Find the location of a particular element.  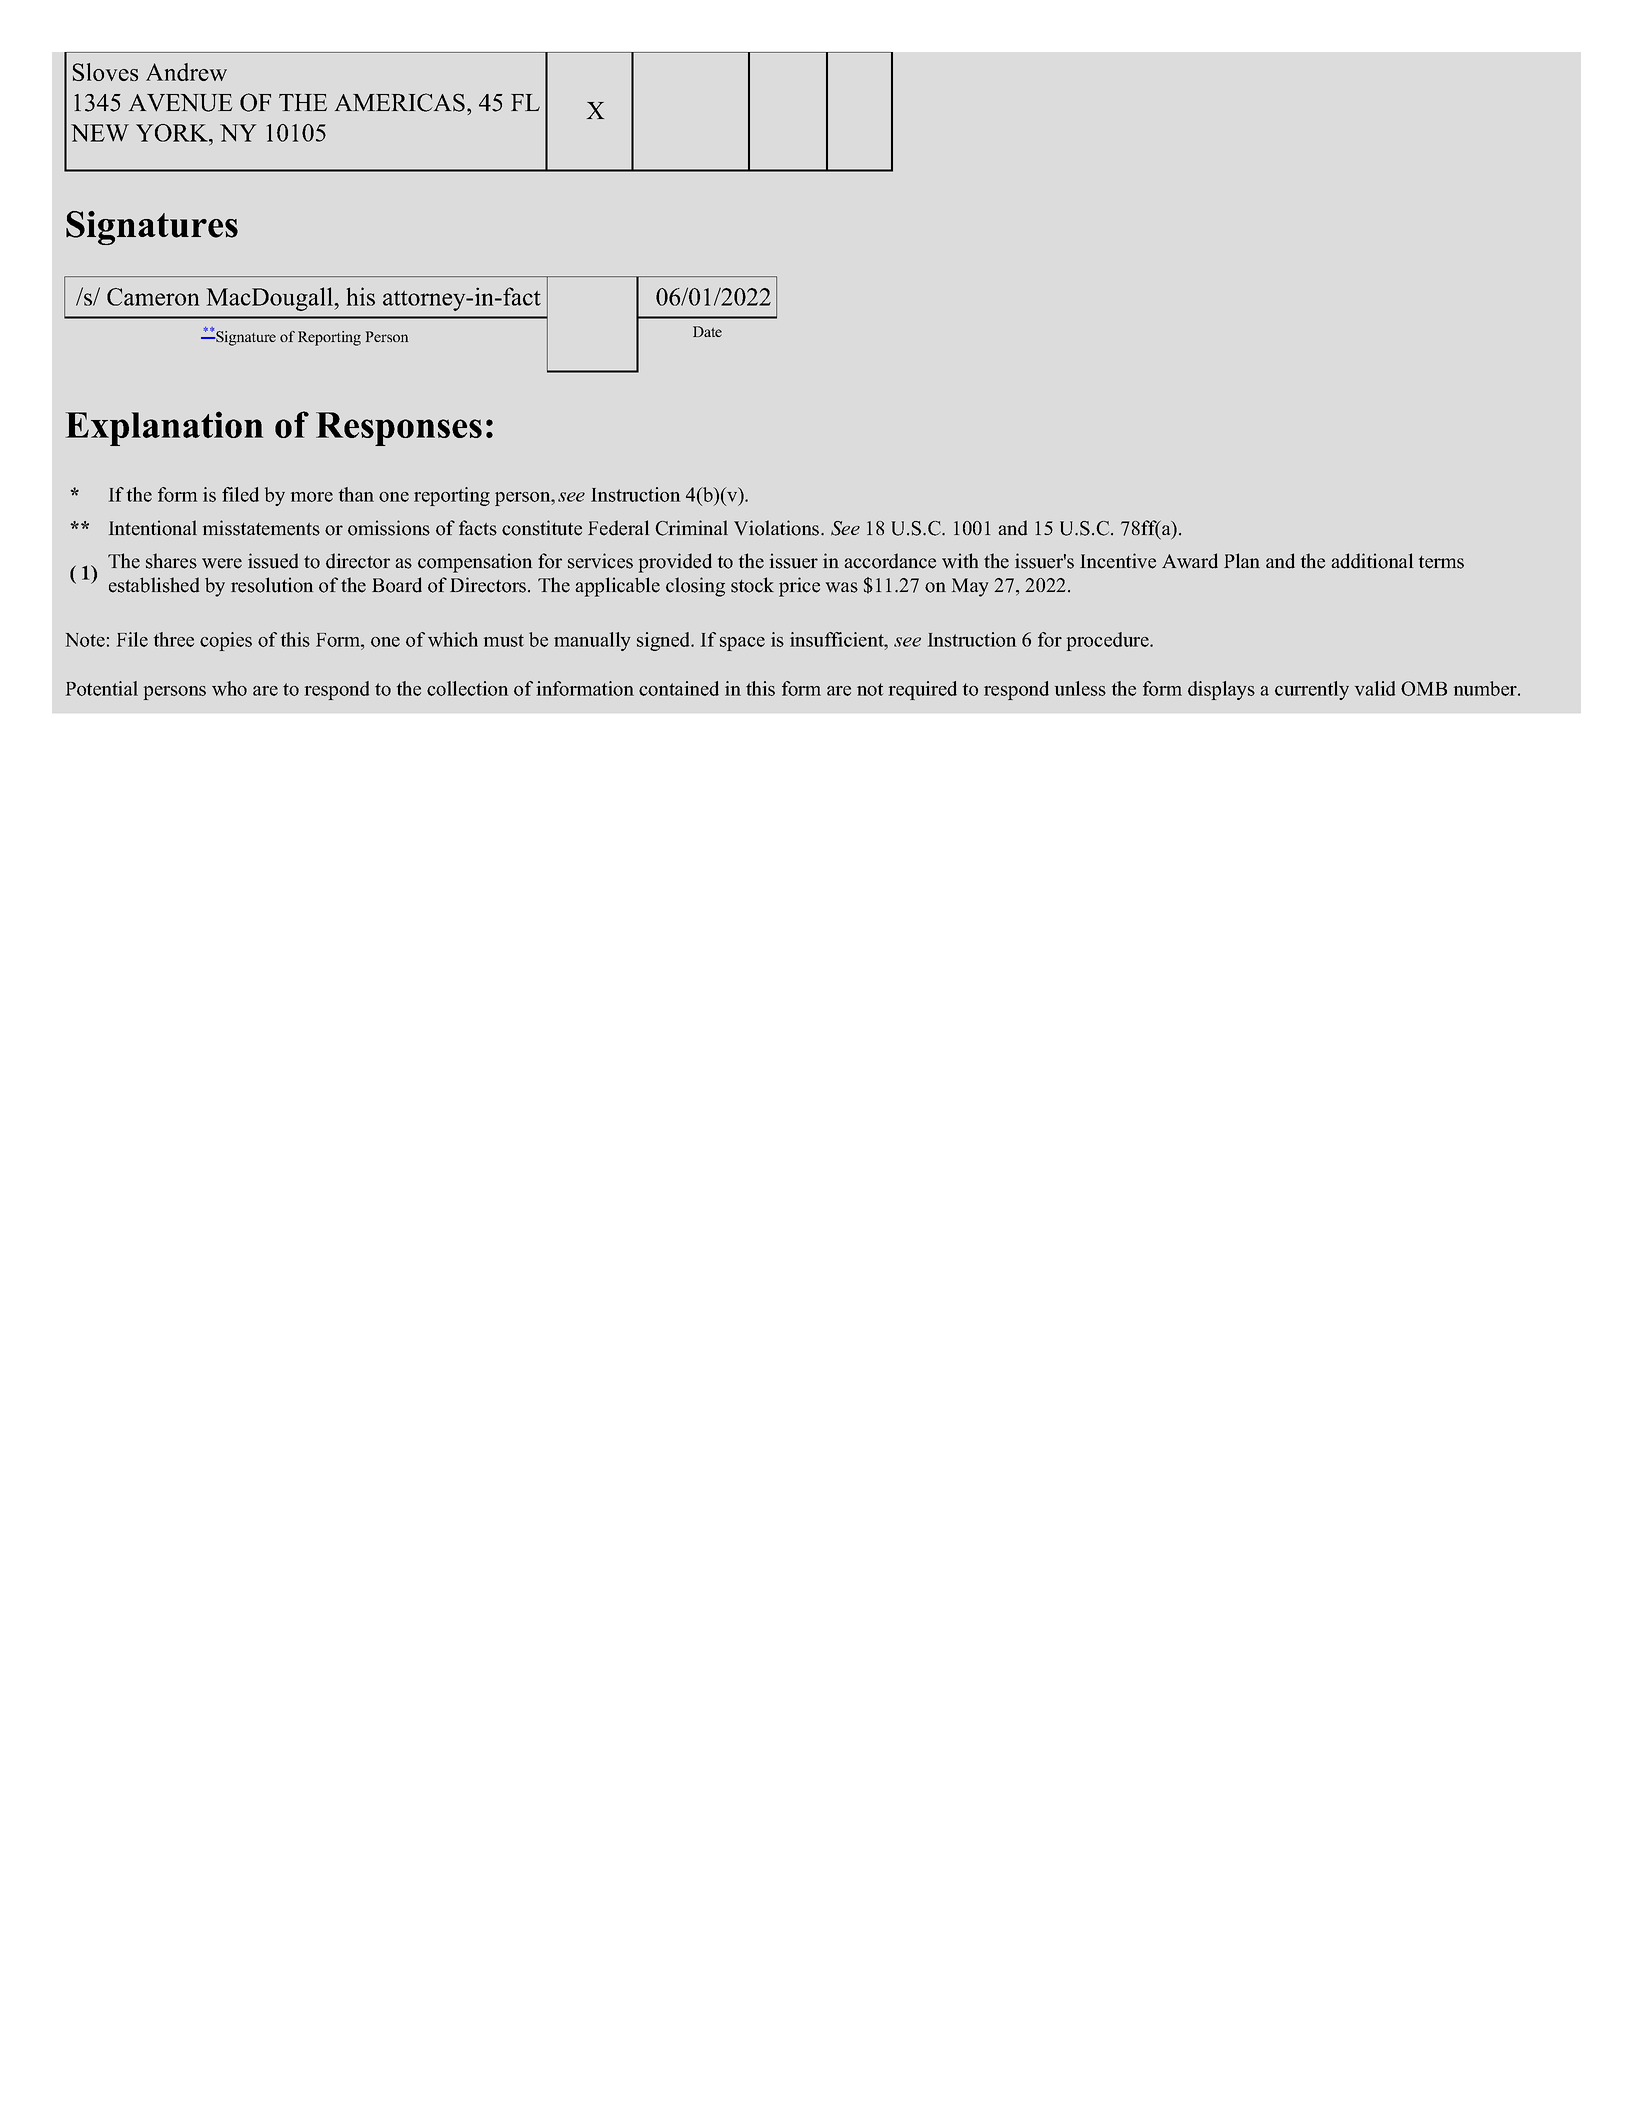

Cameron is located at coordinates (153, 297).
